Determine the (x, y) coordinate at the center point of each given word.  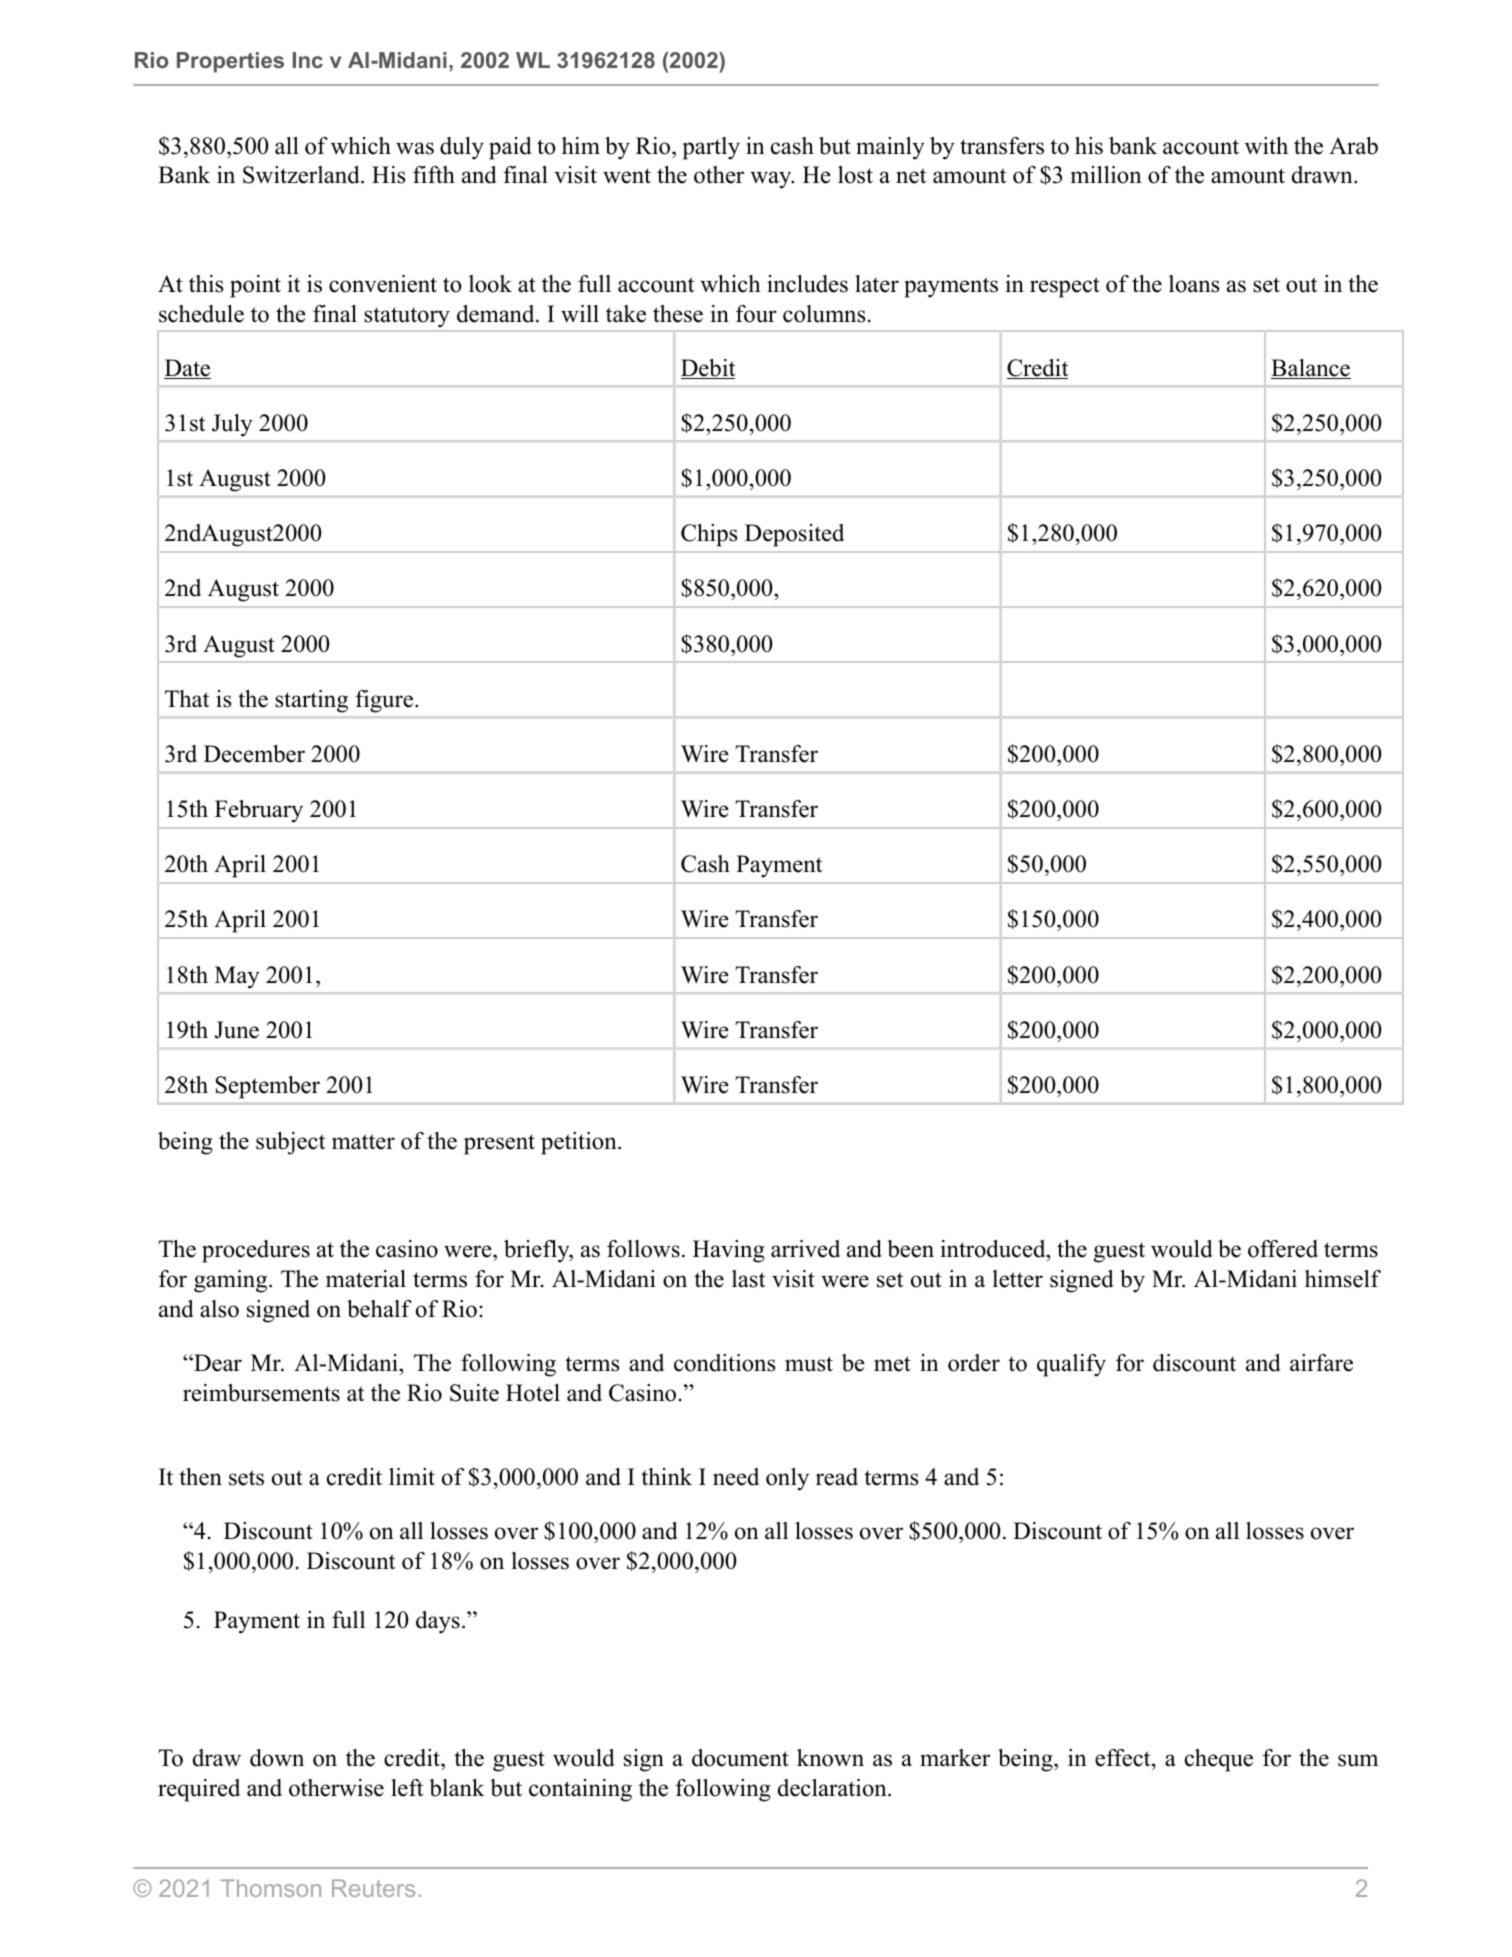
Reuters (373, 1888)
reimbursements (261, 1393)
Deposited (794, 535)
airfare (1321, 1363)
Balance (1311, 369)
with (1266, 146)
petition (580, 1143)
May (237, 977)
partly (711, 148)
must (809, 1364)
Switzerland (302, 175)
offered (1283, 1249)
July (232, 425)
